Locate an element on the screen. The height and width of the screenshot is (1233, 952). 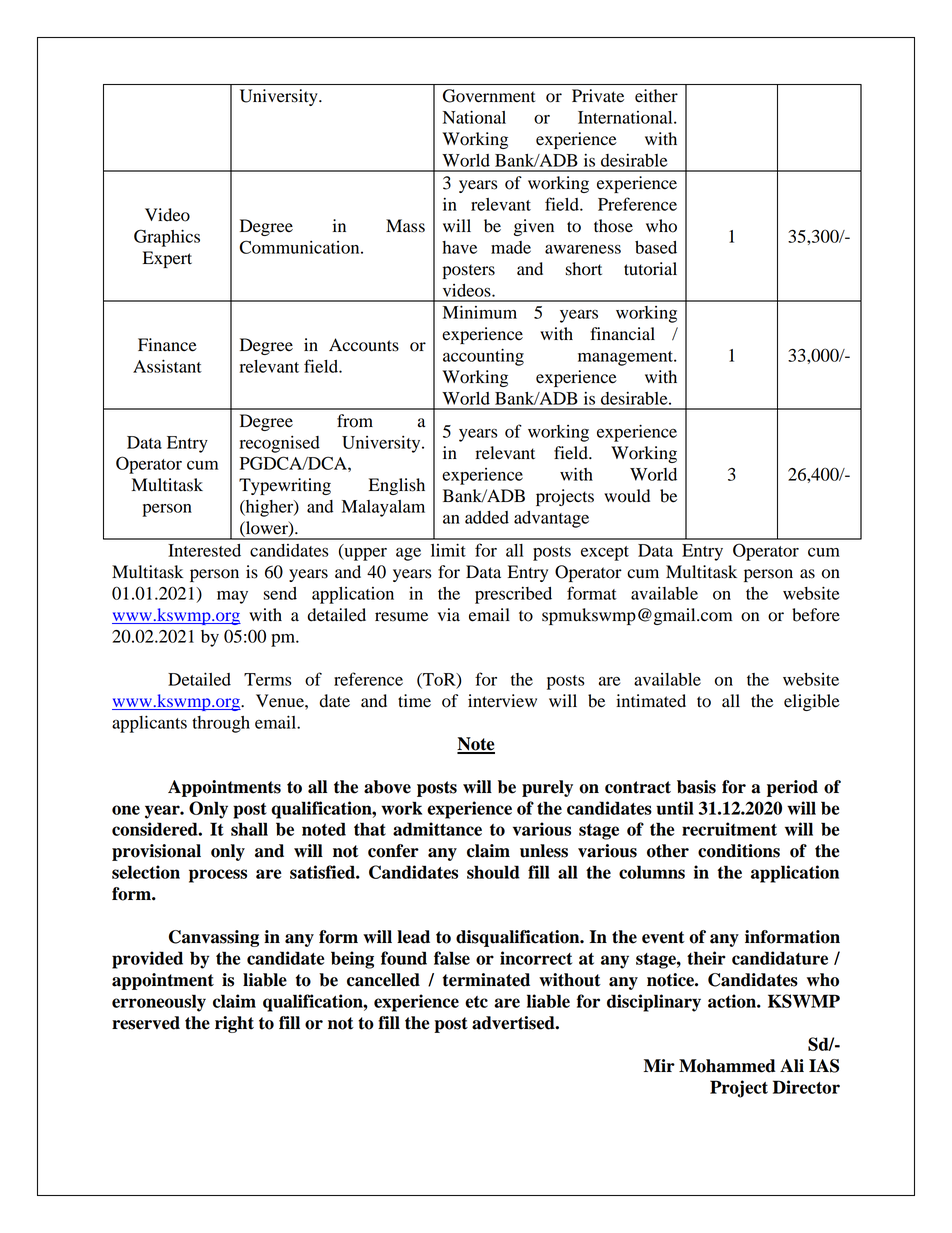
Graphics is located at coordinates (167, 238).
